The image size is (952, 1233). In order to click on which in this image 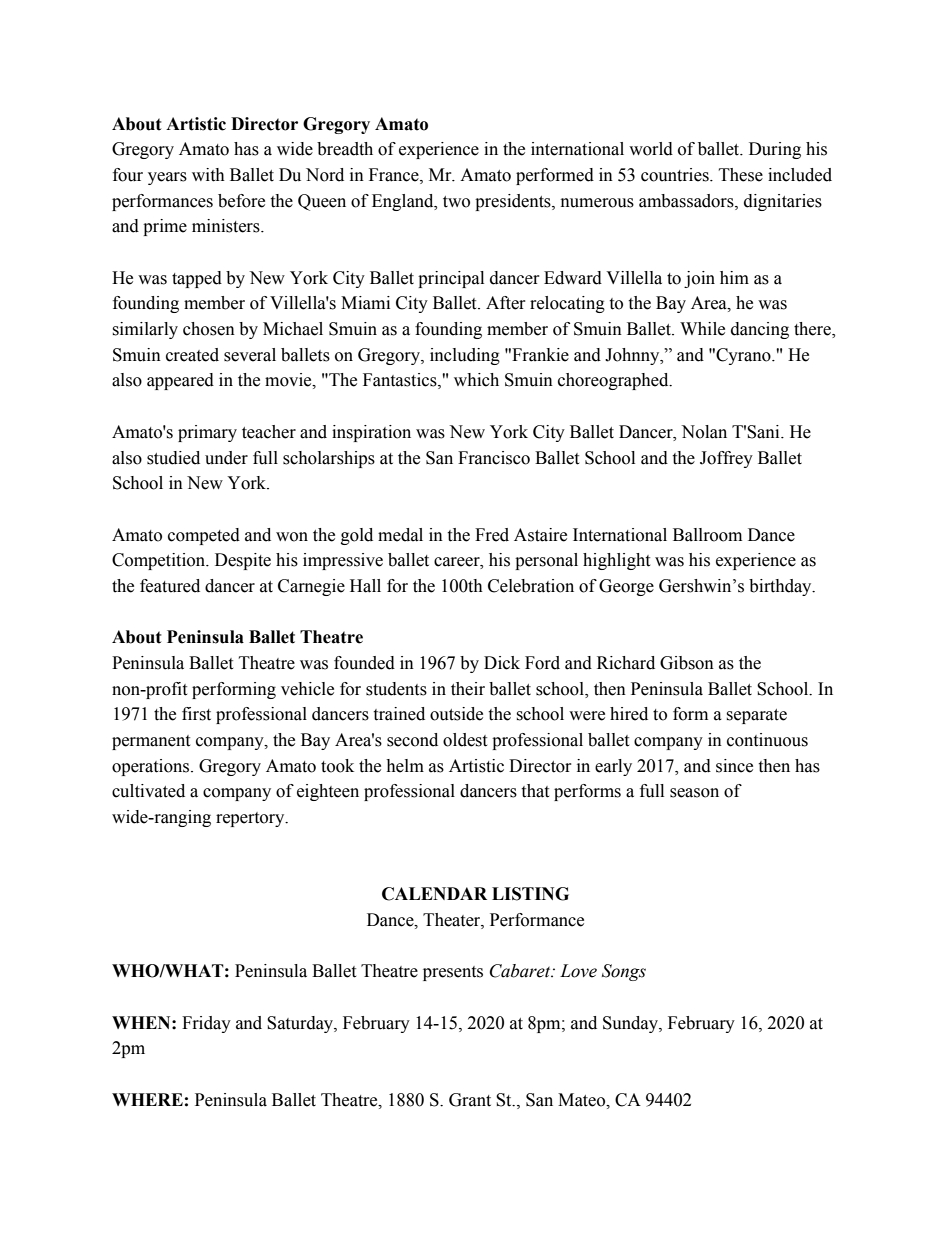, I will do `click(476, 380)`.
